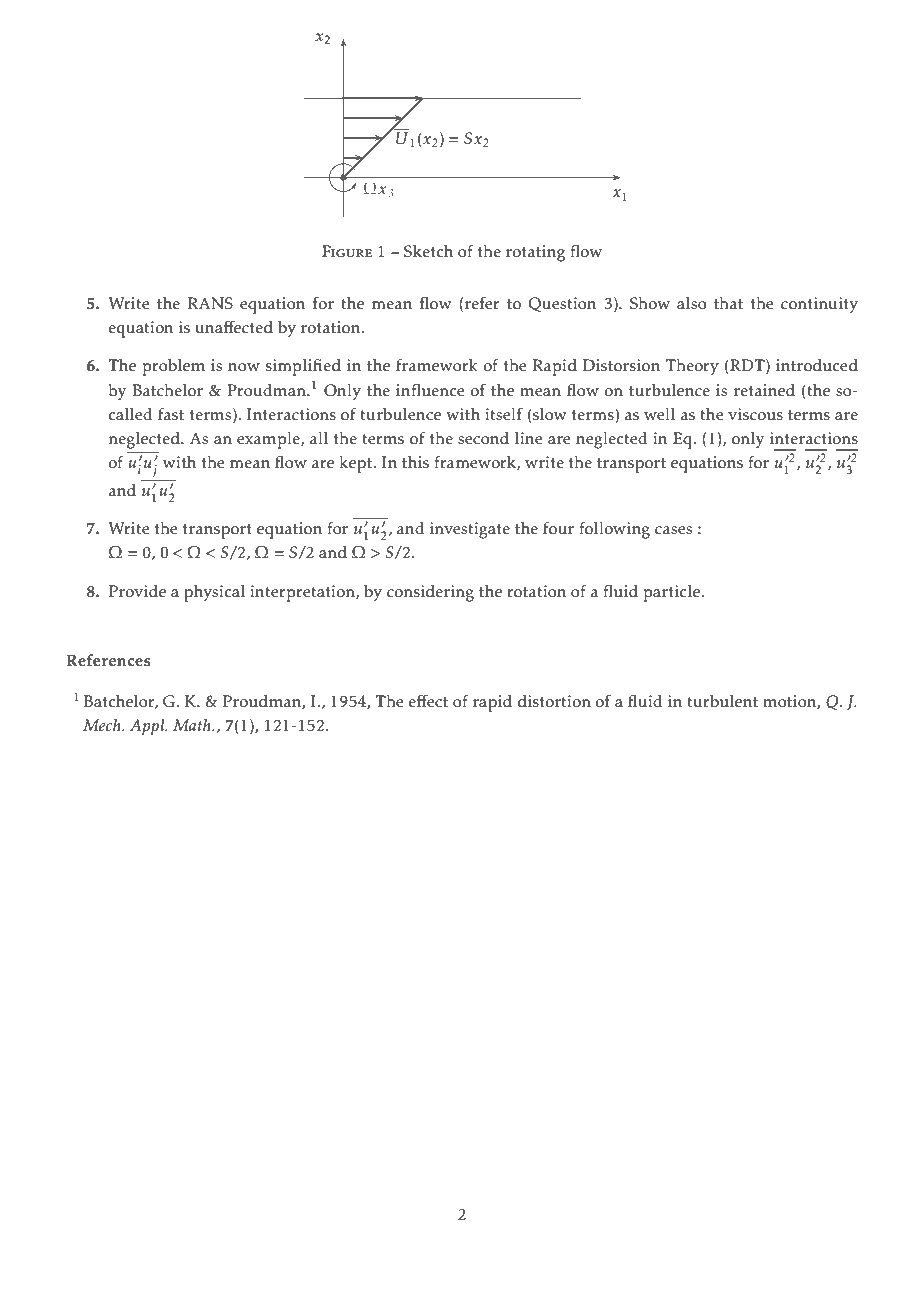 The width and height of the page is (924, 1308). Describe the element at coordinates (269, 440) in the page. I see `example` at that location.
